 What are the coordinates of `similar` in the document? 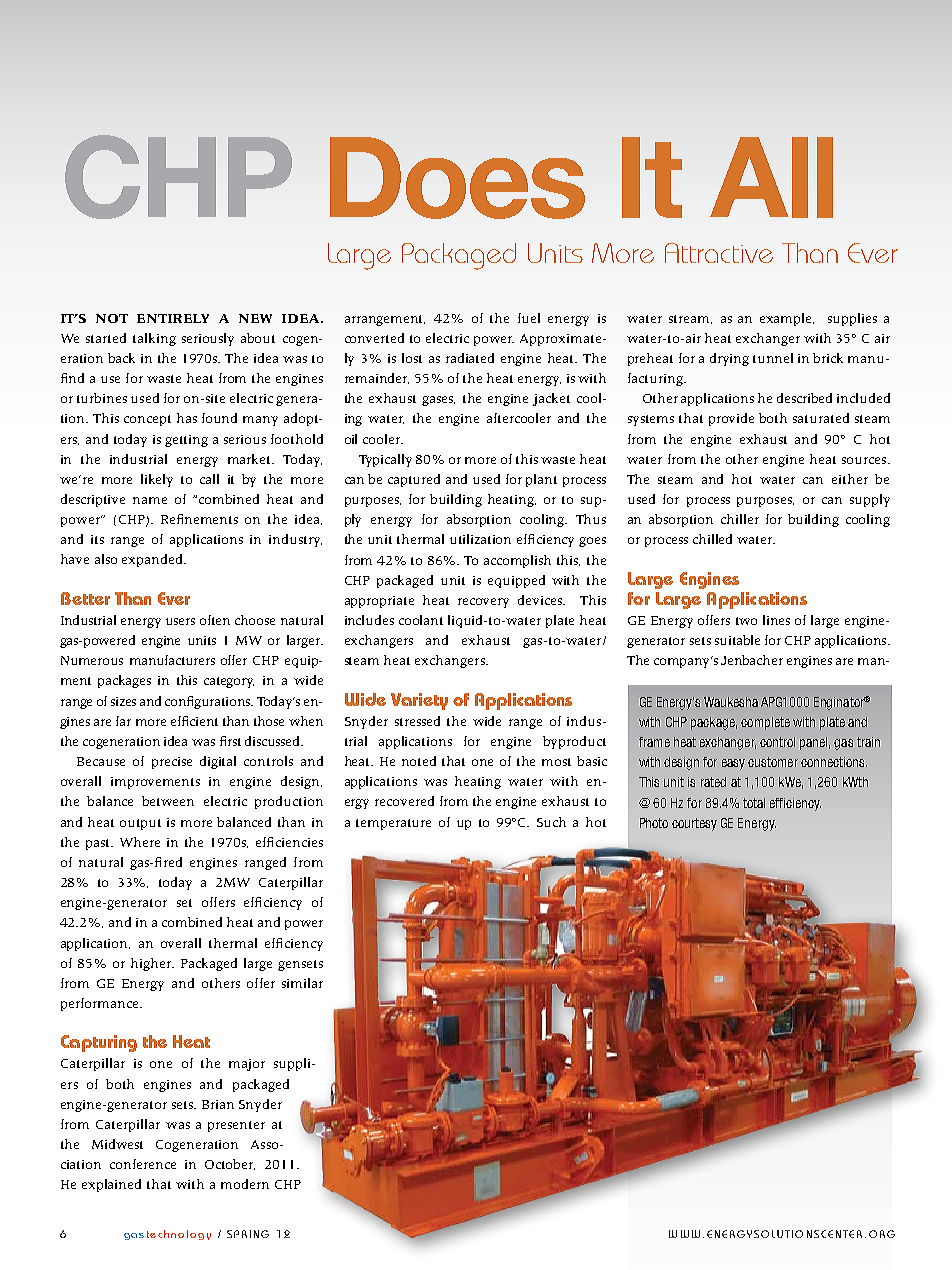 It's located at (302, 983).
